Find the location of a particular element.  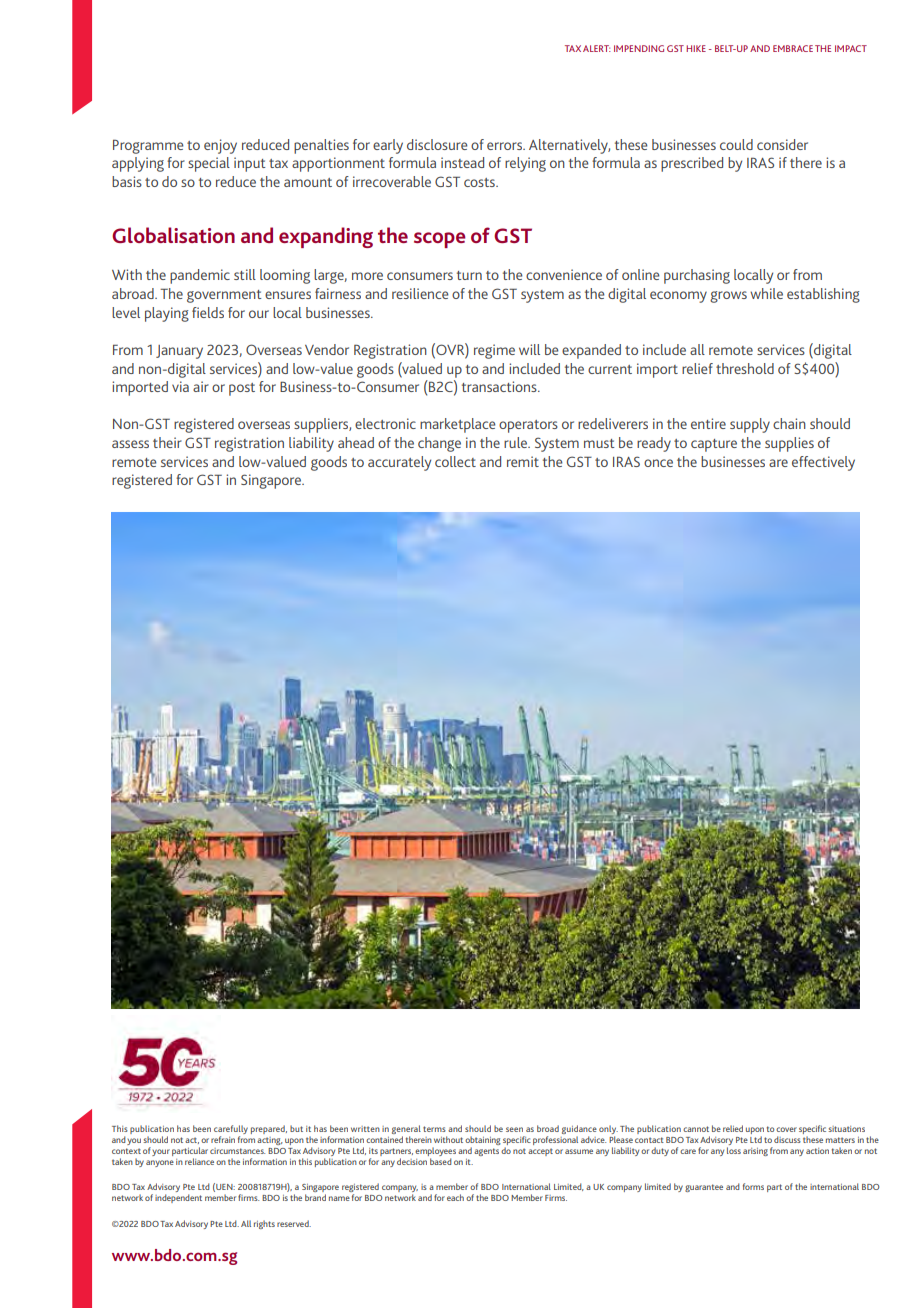

forms is located at coordinates (753, 1186).
